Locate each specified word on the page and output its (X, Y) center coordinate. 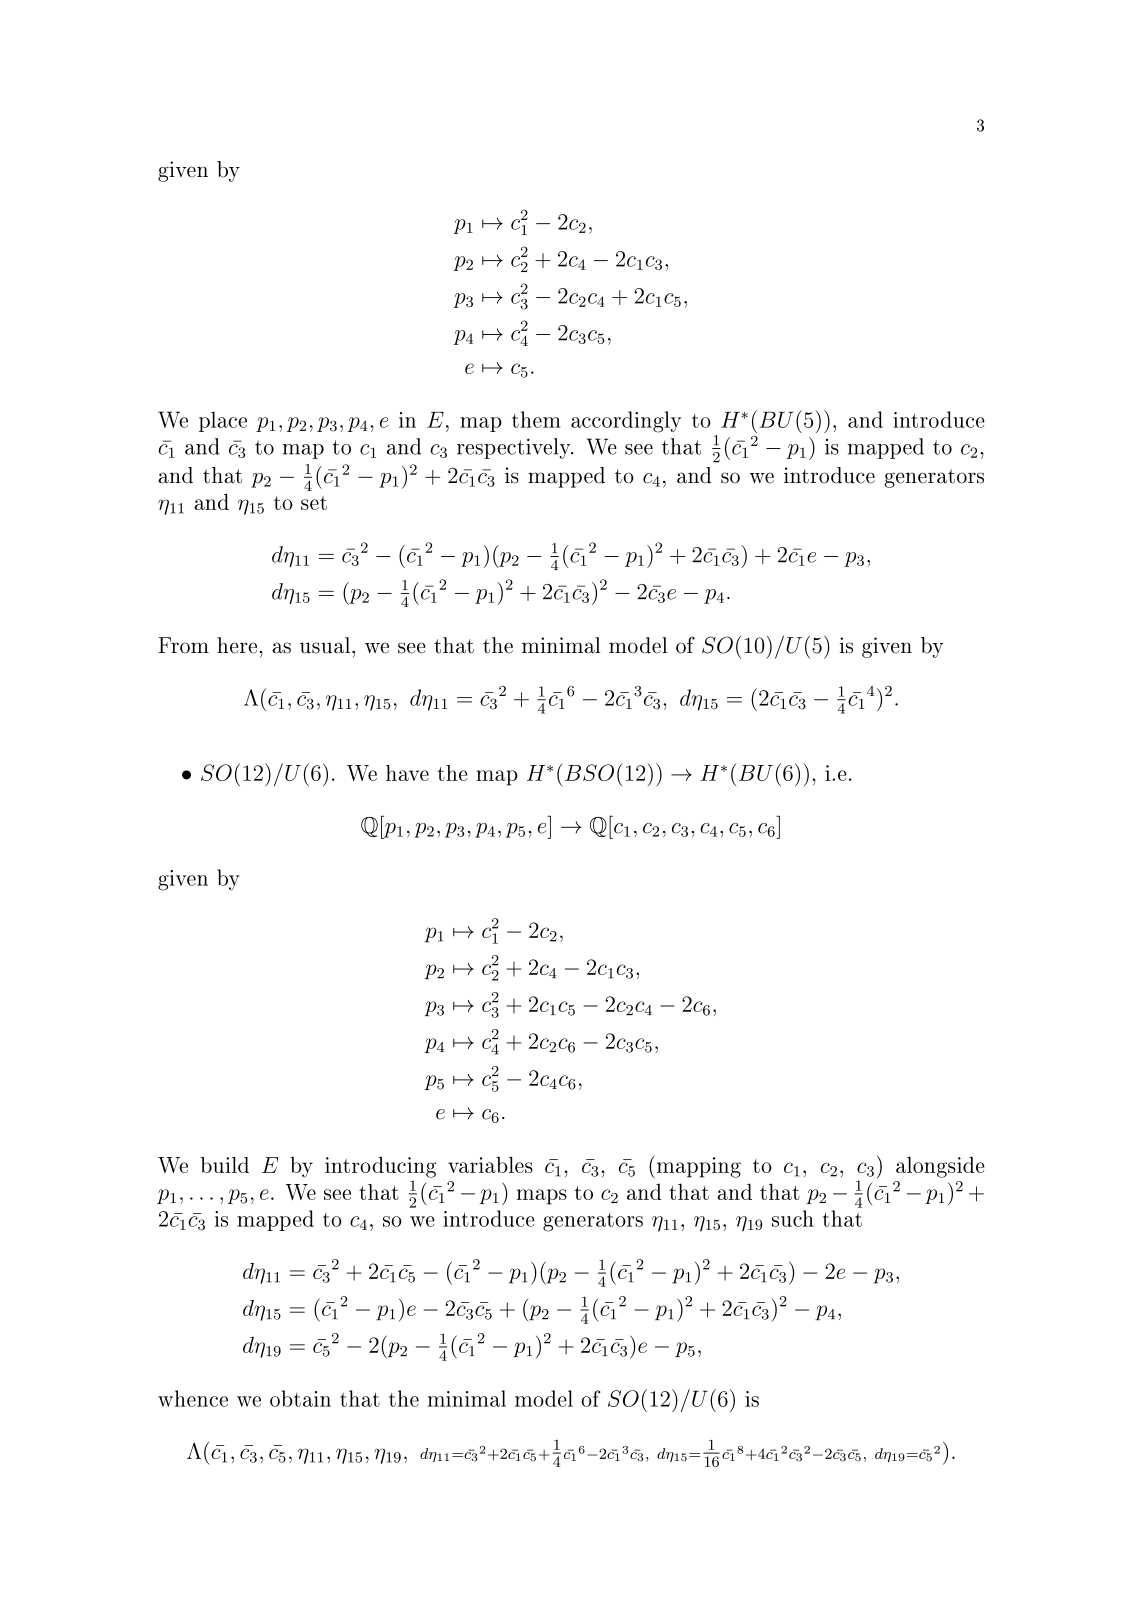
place (223, 421)
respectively (515, 448)
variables (490, 1164)
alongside (940, 1167)
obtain (300, 1398)
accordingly (626, 422)
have (407, 773)
